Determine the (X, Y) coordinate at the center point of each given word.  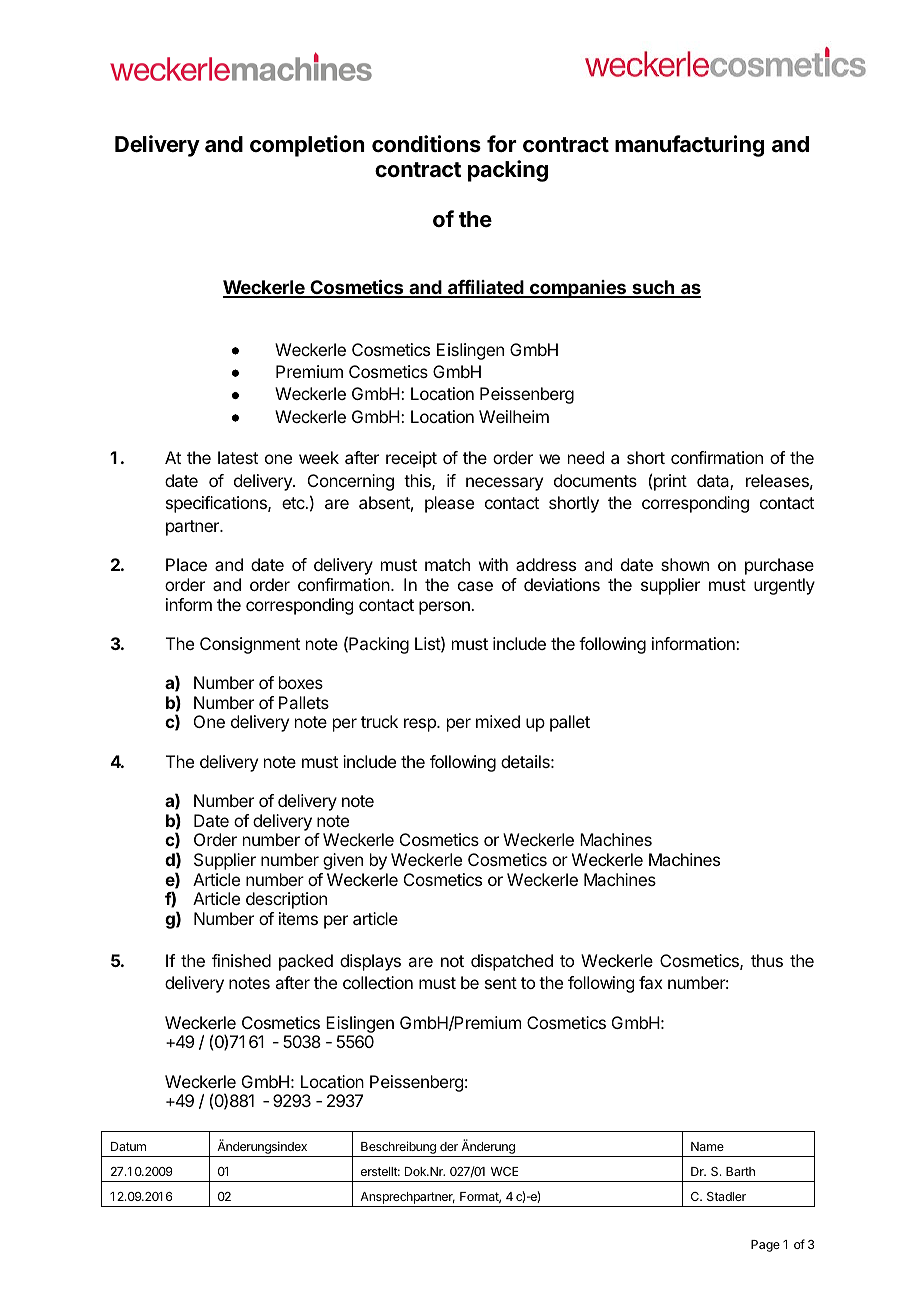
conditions (426, 143)
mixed (498, 721)
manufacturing (689, 146)
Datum (128, 1146)
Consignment (250, 645)
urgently (784, 586)
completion (307, 146)
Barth (740, 1171)
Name (707, 1146)
